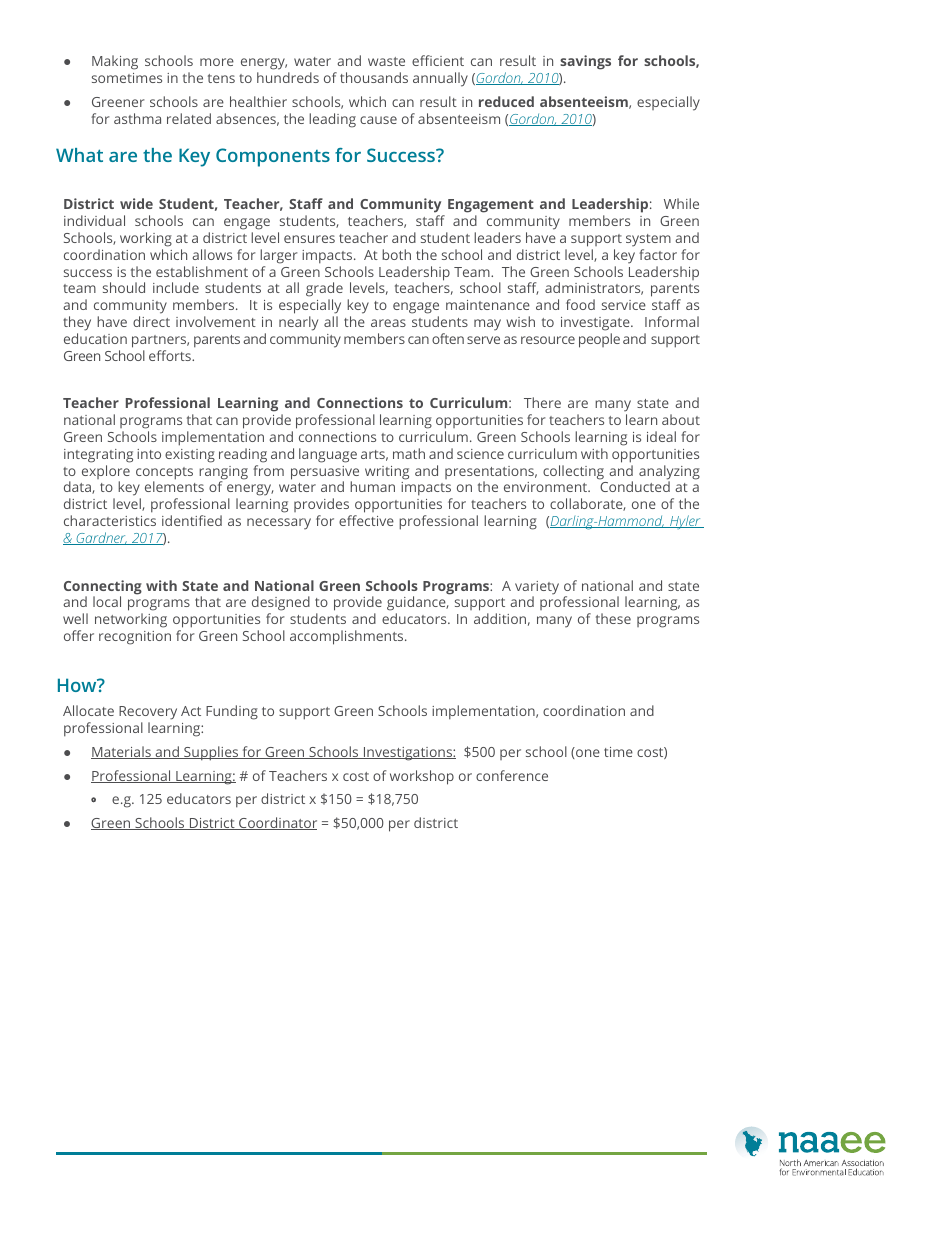 Image resolution: width=952 pixels, height=1233 pixels. Describe the element at coordinates (122, 752) in the screenshot. I see `Materials` at that location.
